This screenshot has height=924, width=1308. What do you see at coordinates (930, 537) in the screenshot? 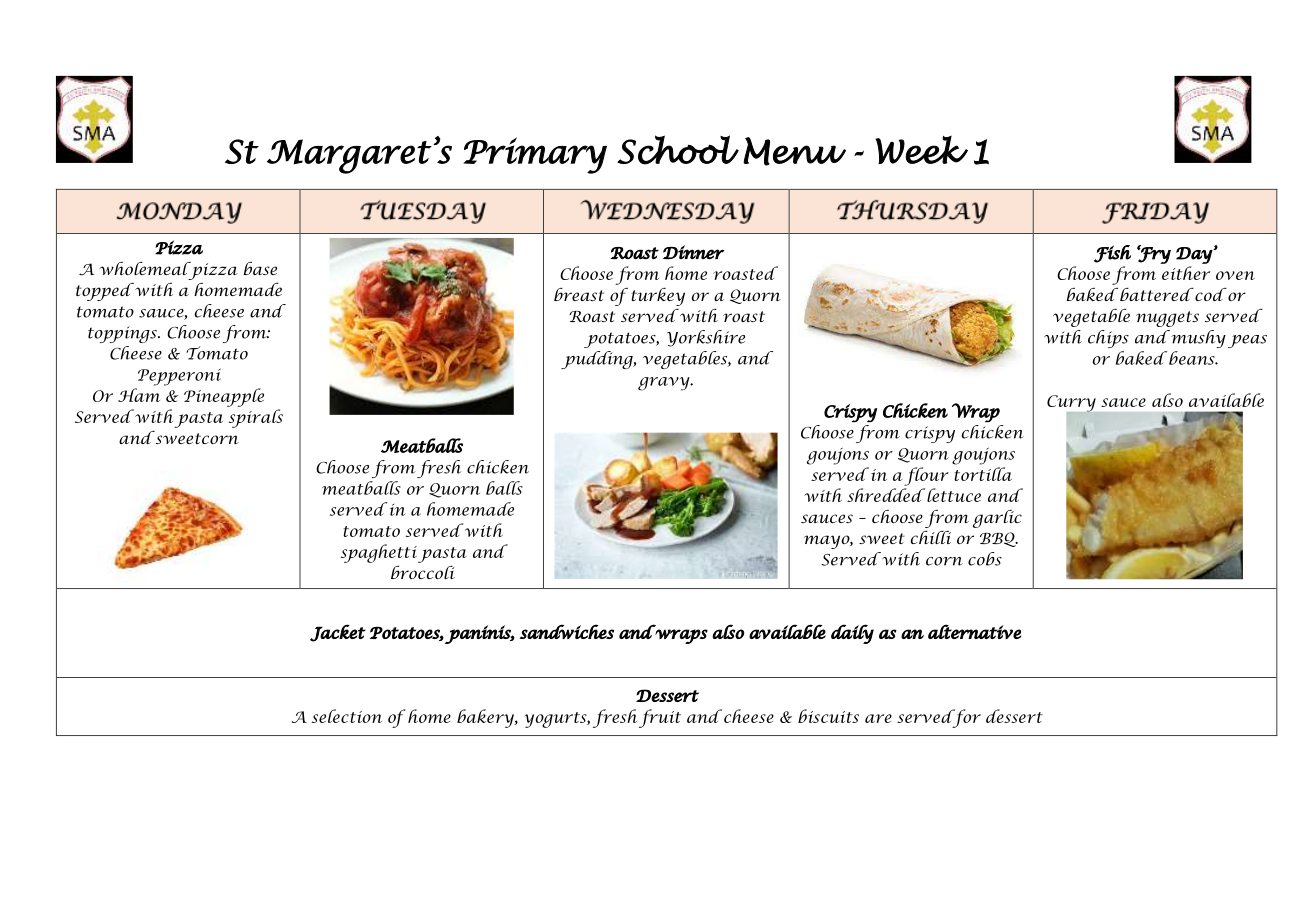
I see `chilli` at bounding box center [930, 537].
